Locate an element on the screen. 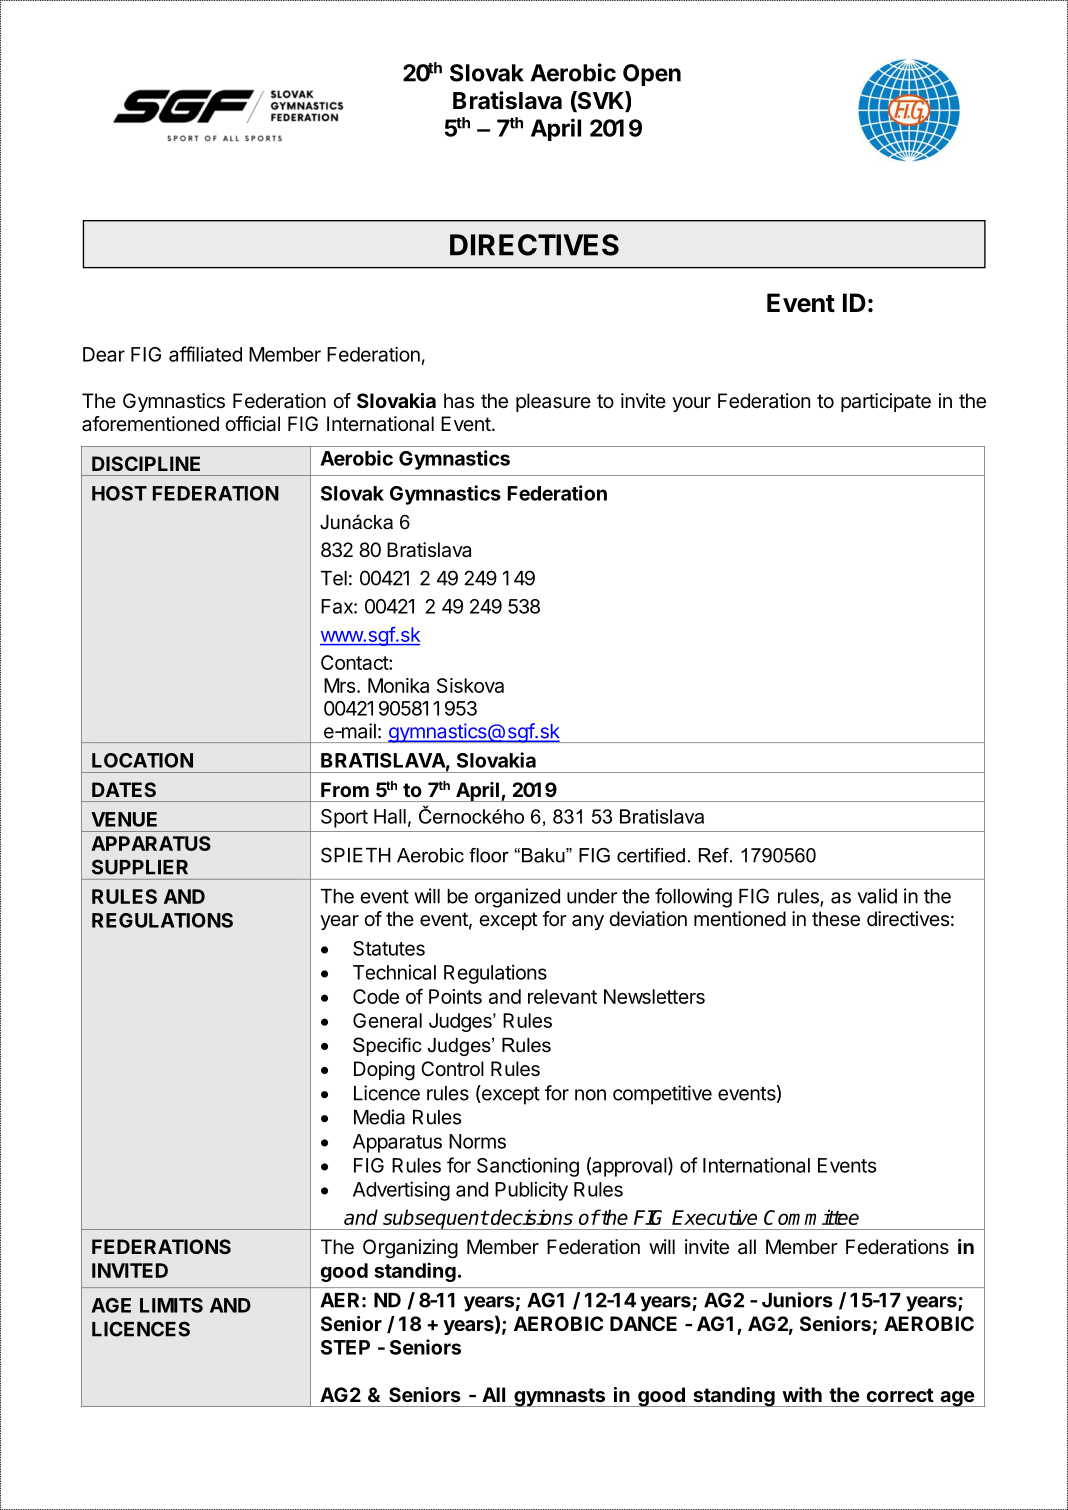  HOST is located at coordinates (119, 493).
